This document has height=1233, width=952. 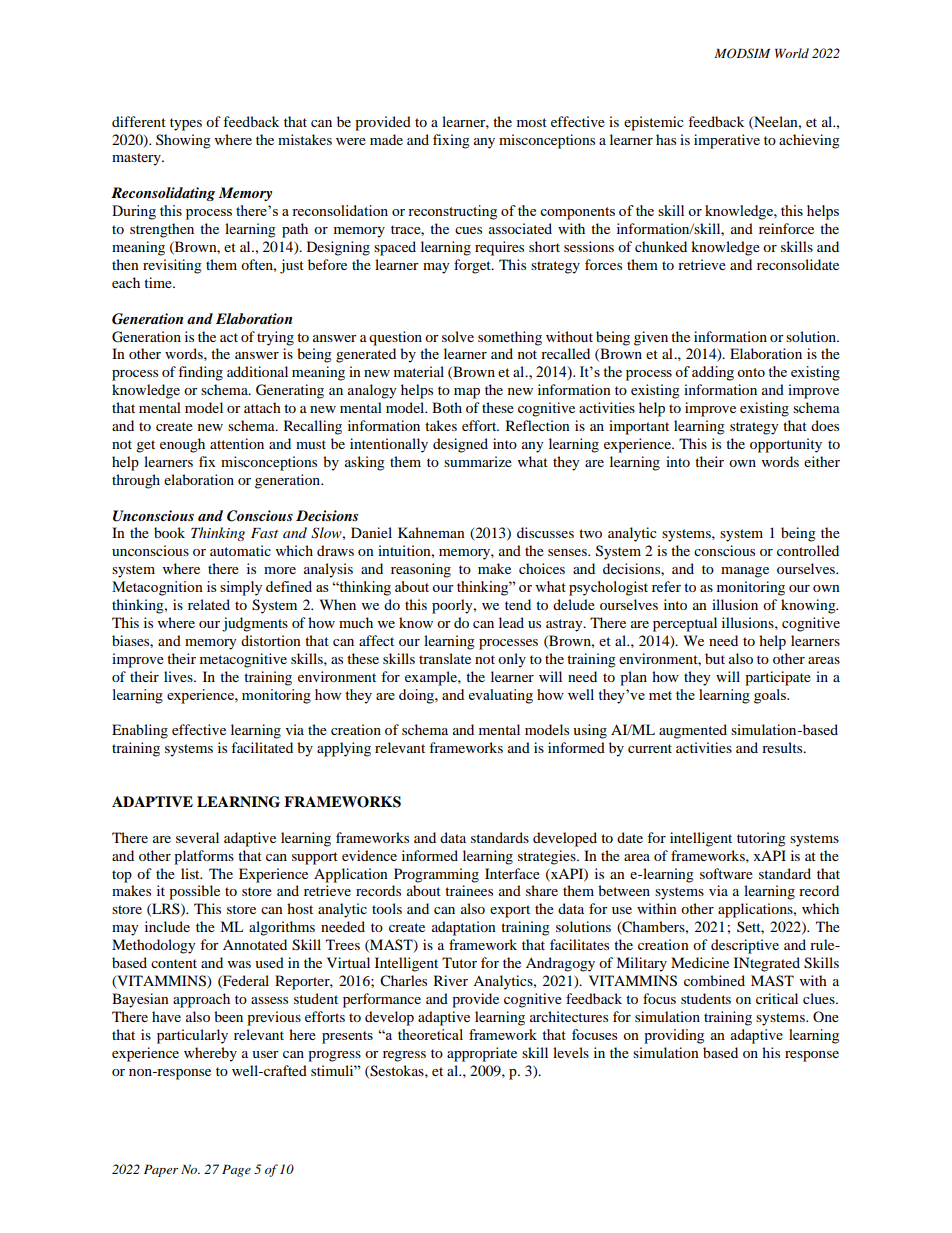 I want to click on World, so click(x=792, y=53).
